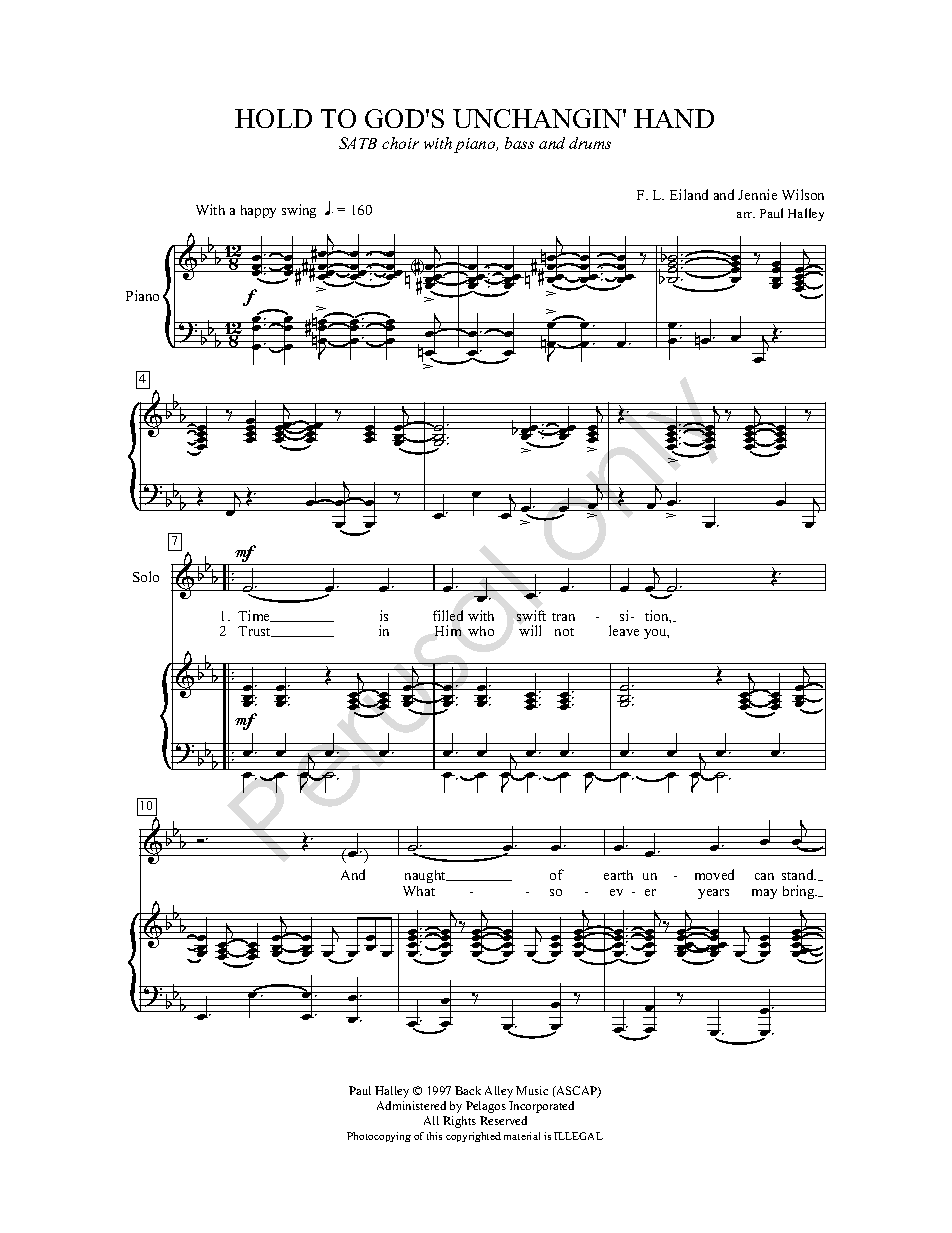  I want to click on Back, so click(468, 1090).
